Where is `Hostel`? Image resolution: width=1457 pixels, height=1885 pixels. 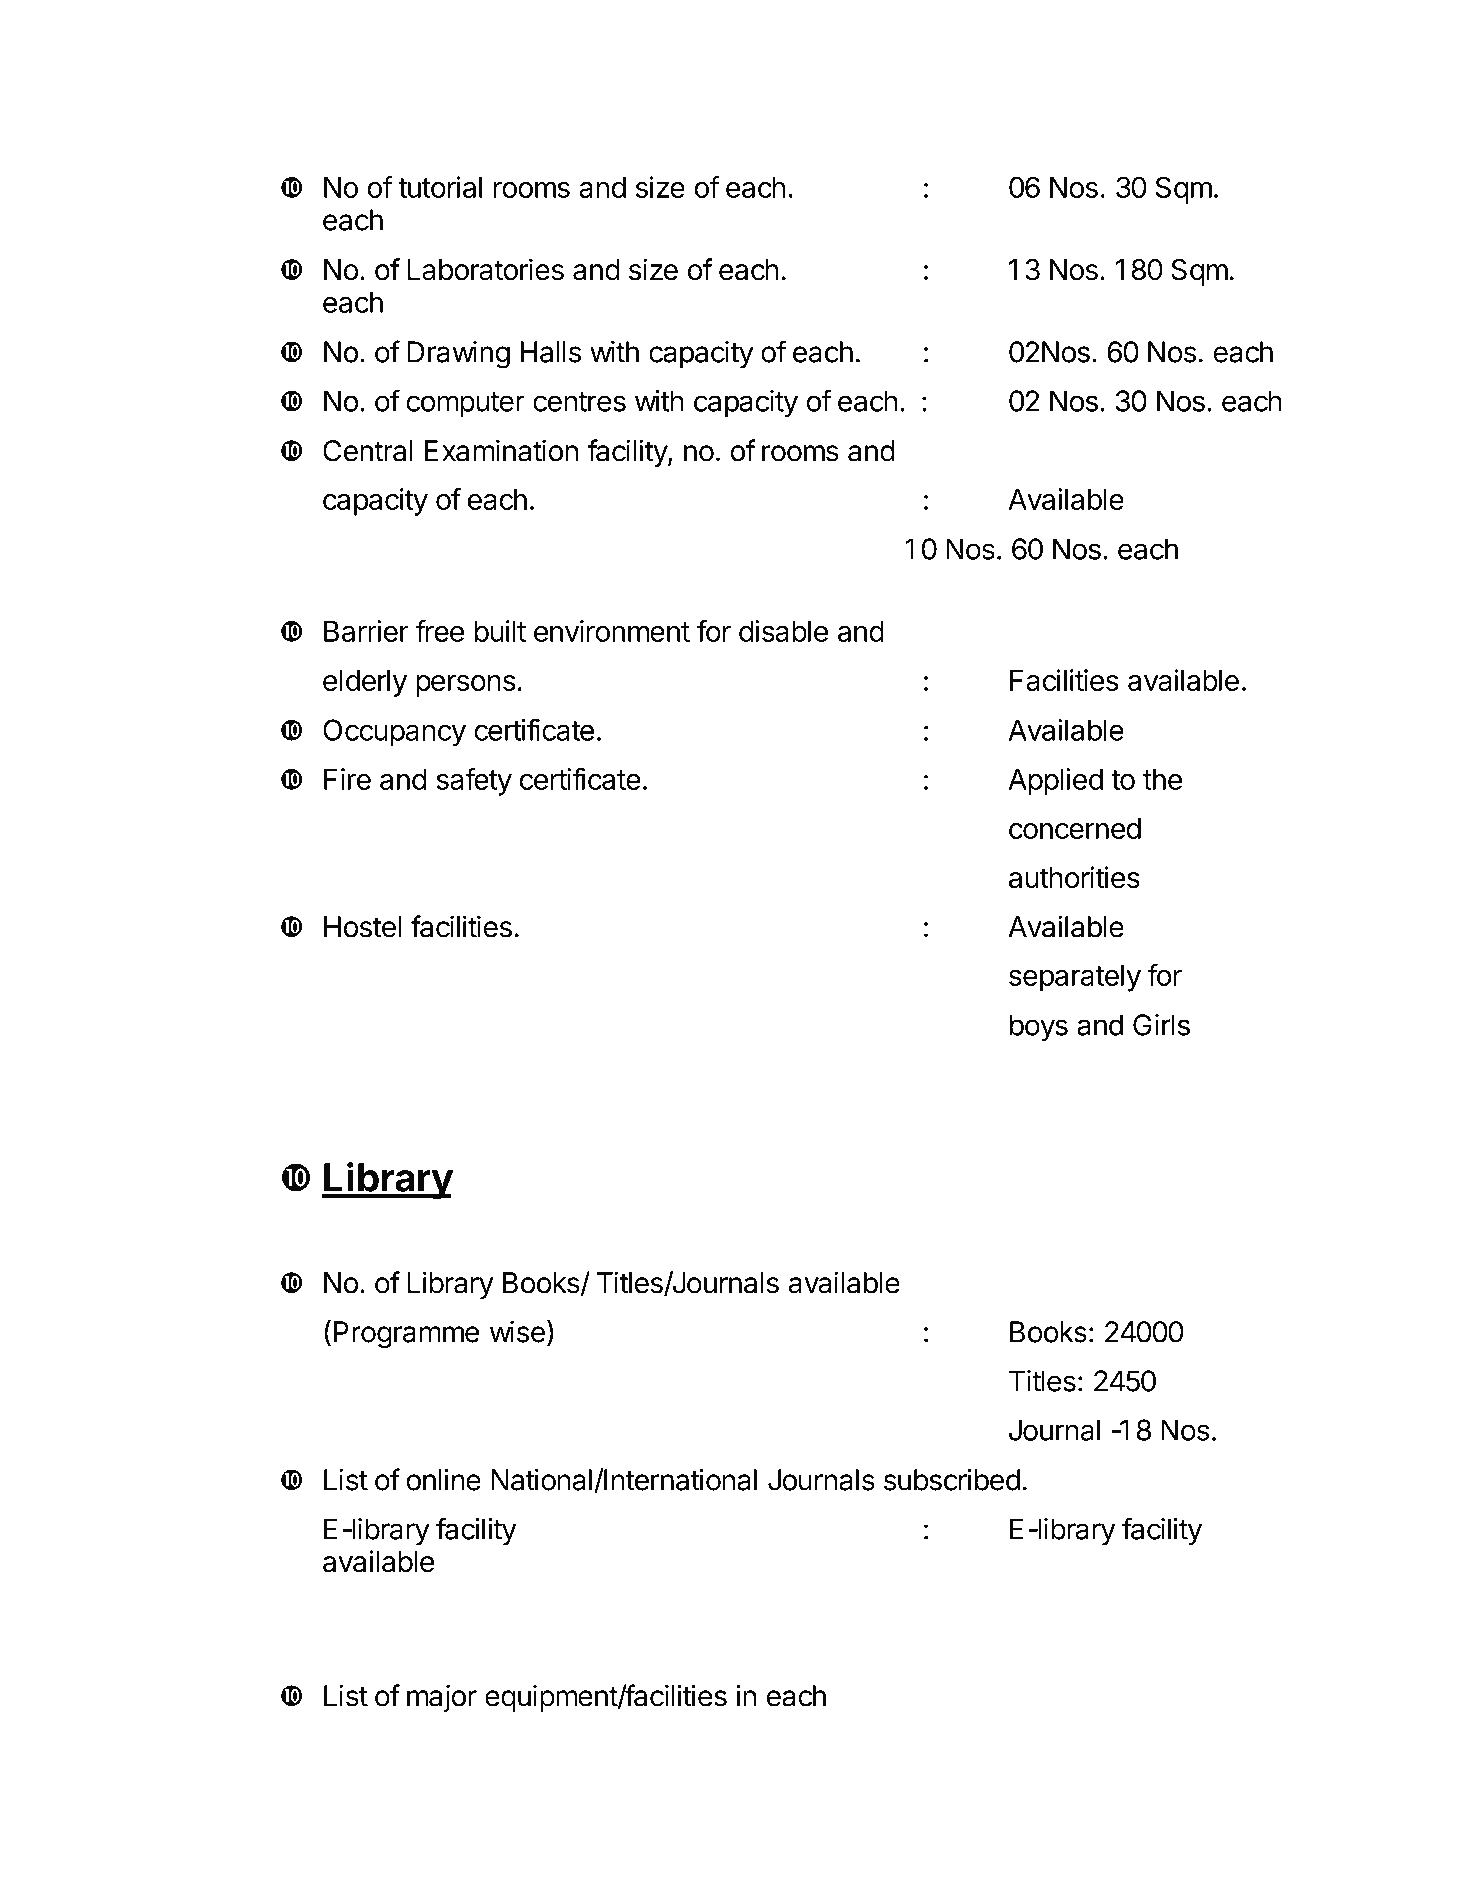 Hostel is located at coordinates (363, 927).
